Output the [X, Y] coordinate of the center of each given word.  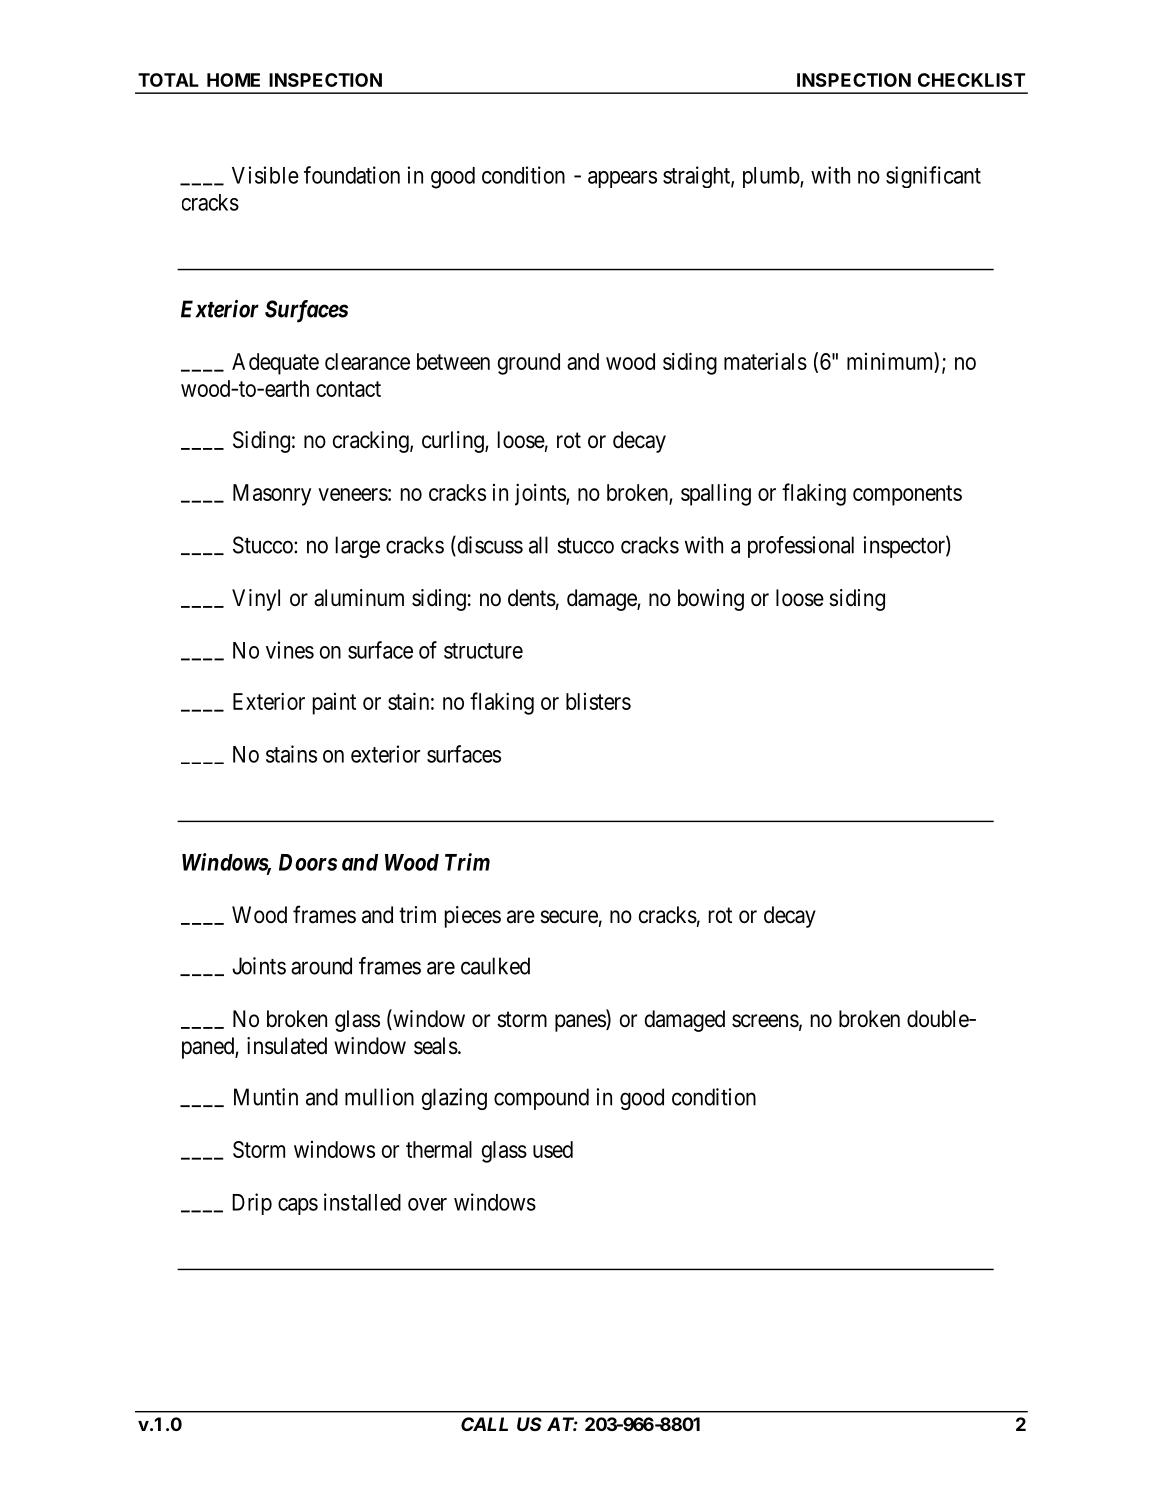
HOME [233, 80]
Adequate [275, 364]
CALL [484, 1424]
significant [933, 177]
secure [569, 917]
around [321, 966]
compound [541, 1099]
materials [765, 361]
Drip [252, 1204]
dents [532, 598]
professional [801, 547]
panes [581, 1023]
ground [529, 364]
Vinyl [256, 600]
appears [622, 179]
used [553, 1149]
